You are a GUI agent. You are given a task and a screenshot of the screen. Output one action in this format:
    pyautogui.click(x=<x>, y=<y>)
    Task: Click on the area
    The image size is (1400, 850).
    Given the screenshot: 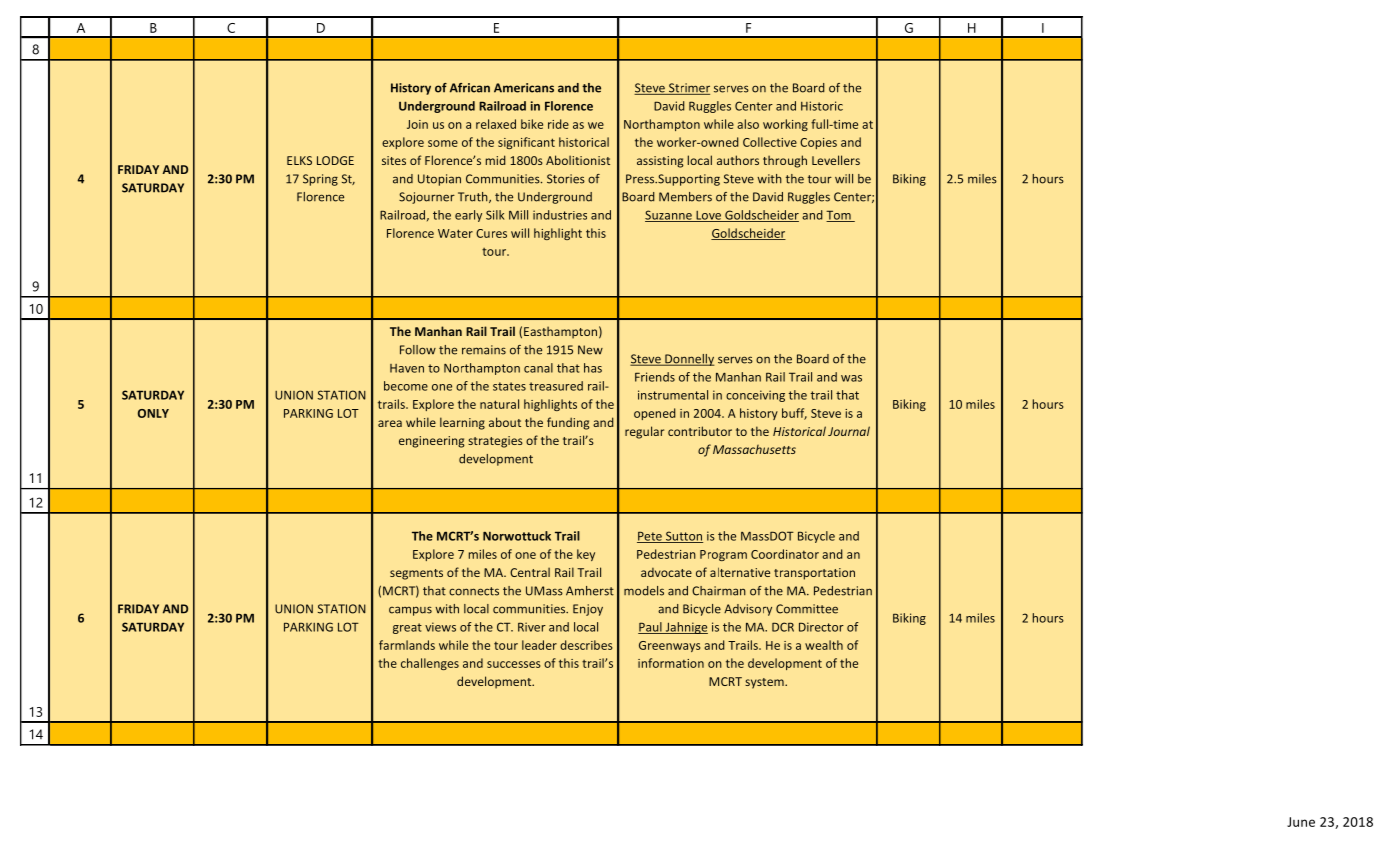 What is the action you would take?
    pyautogui.click(x=390, y=423)
